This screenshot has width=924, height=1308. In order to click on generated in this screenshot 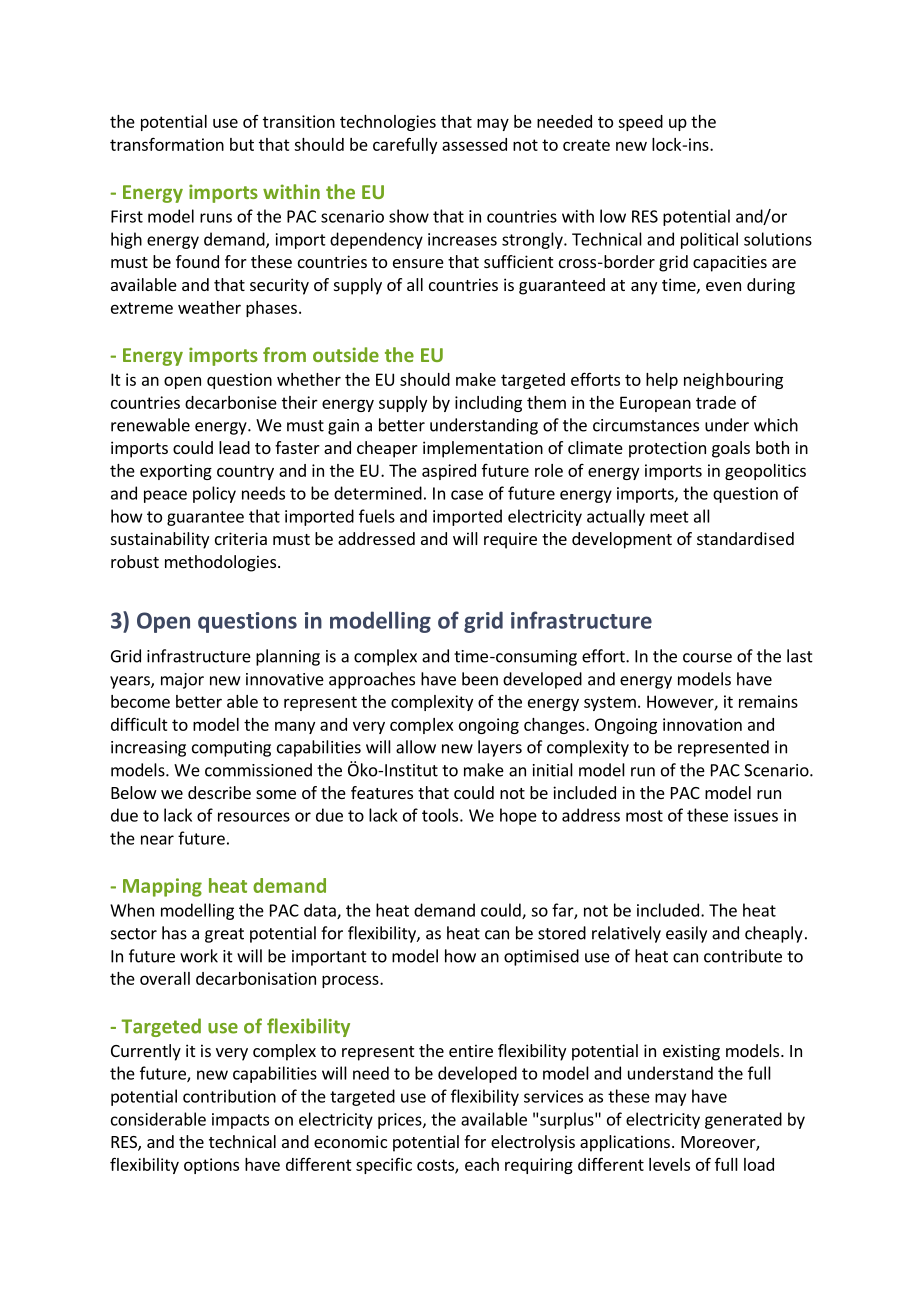, I will do `click(743, 1120)`.
